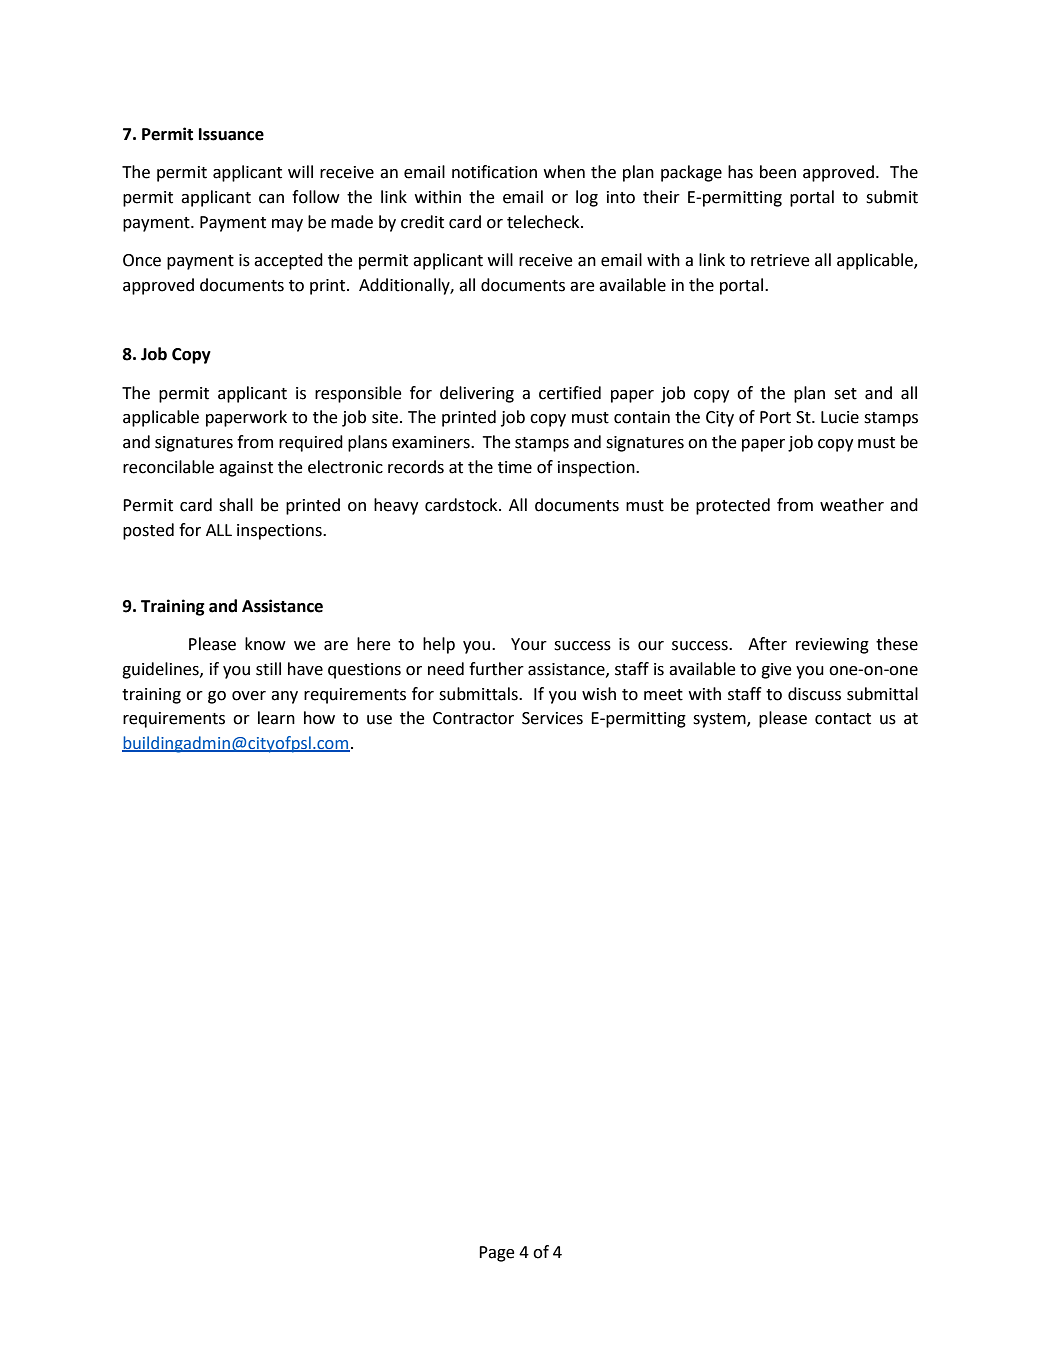 This screenshot has width=1041, height=1347. Describe the element at coordinates (552, 718) in the screenshot. I see `Services` at that location.
